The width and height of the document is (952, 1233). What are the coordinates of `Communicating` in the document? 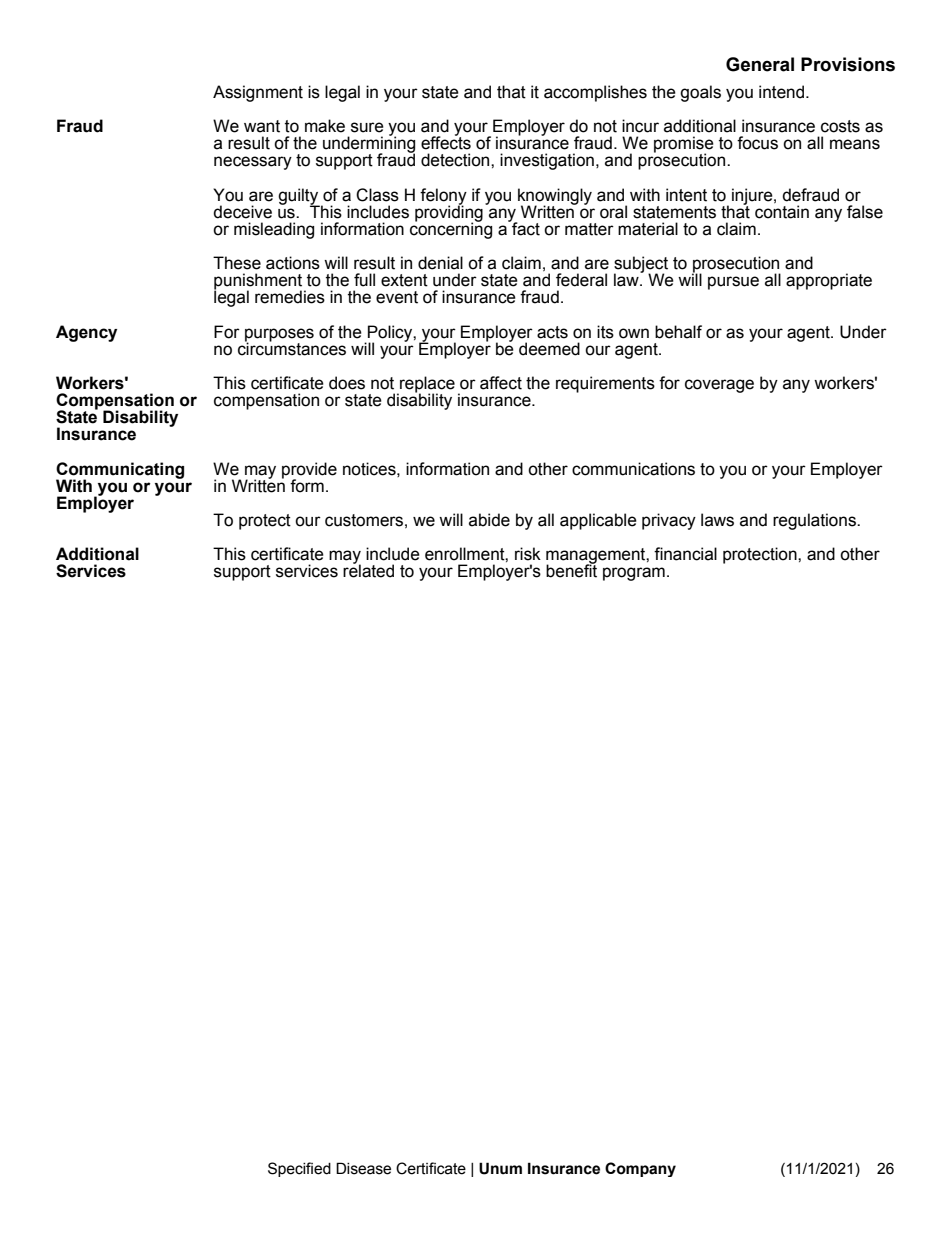 It's located at (120, 471).
